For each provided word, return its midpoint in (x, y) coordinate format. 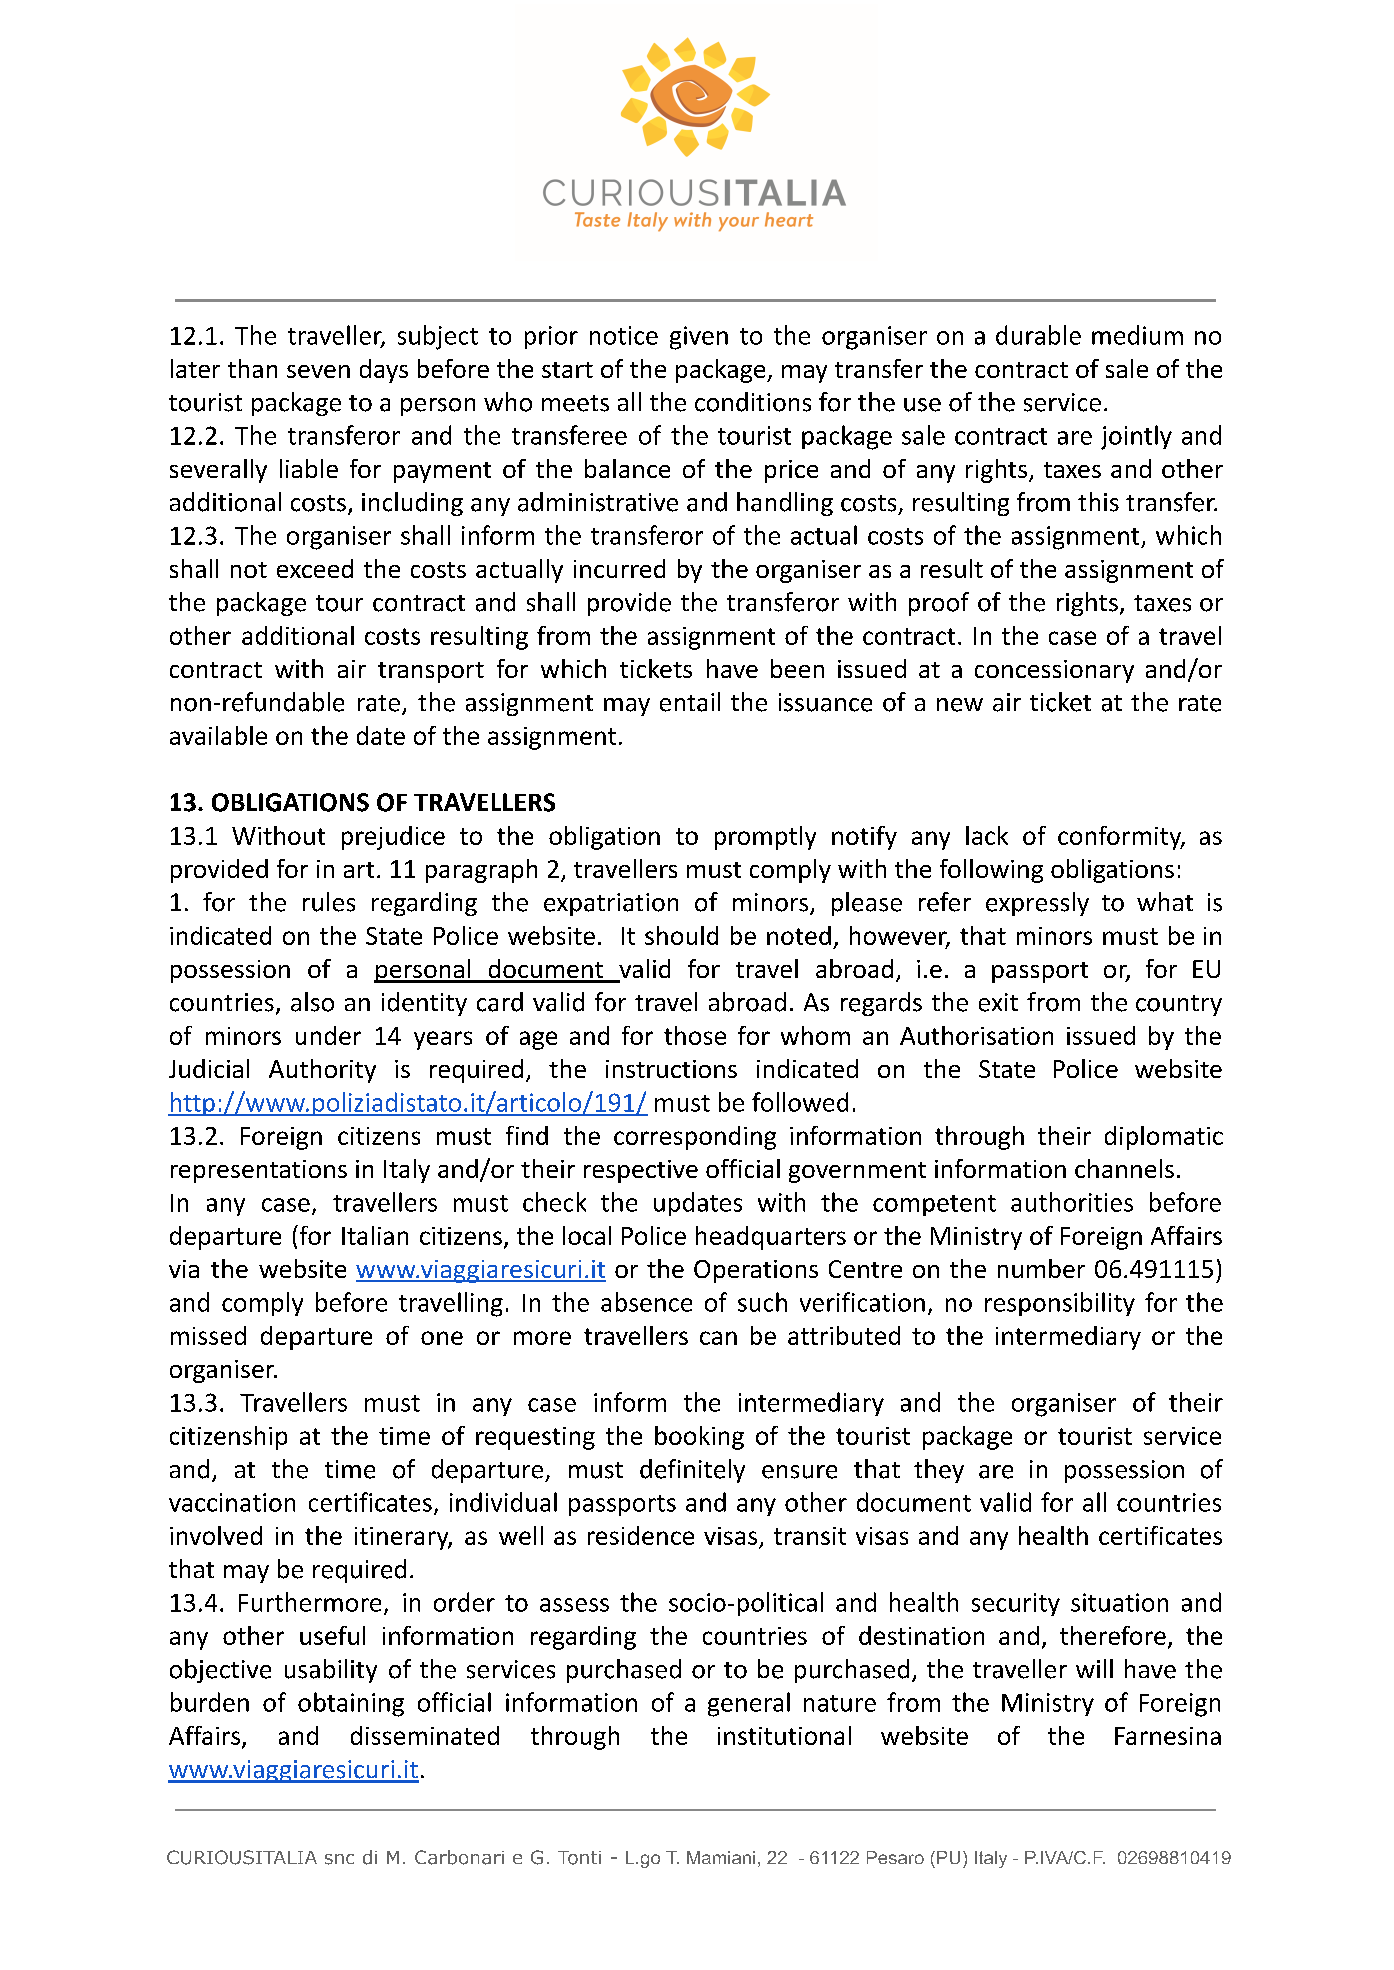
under (328, 1035)
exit (998, 1002)
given (699, 338)
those (695, 1035)
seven (318, 371)
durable (1038, 335)
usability (331, 1671)
